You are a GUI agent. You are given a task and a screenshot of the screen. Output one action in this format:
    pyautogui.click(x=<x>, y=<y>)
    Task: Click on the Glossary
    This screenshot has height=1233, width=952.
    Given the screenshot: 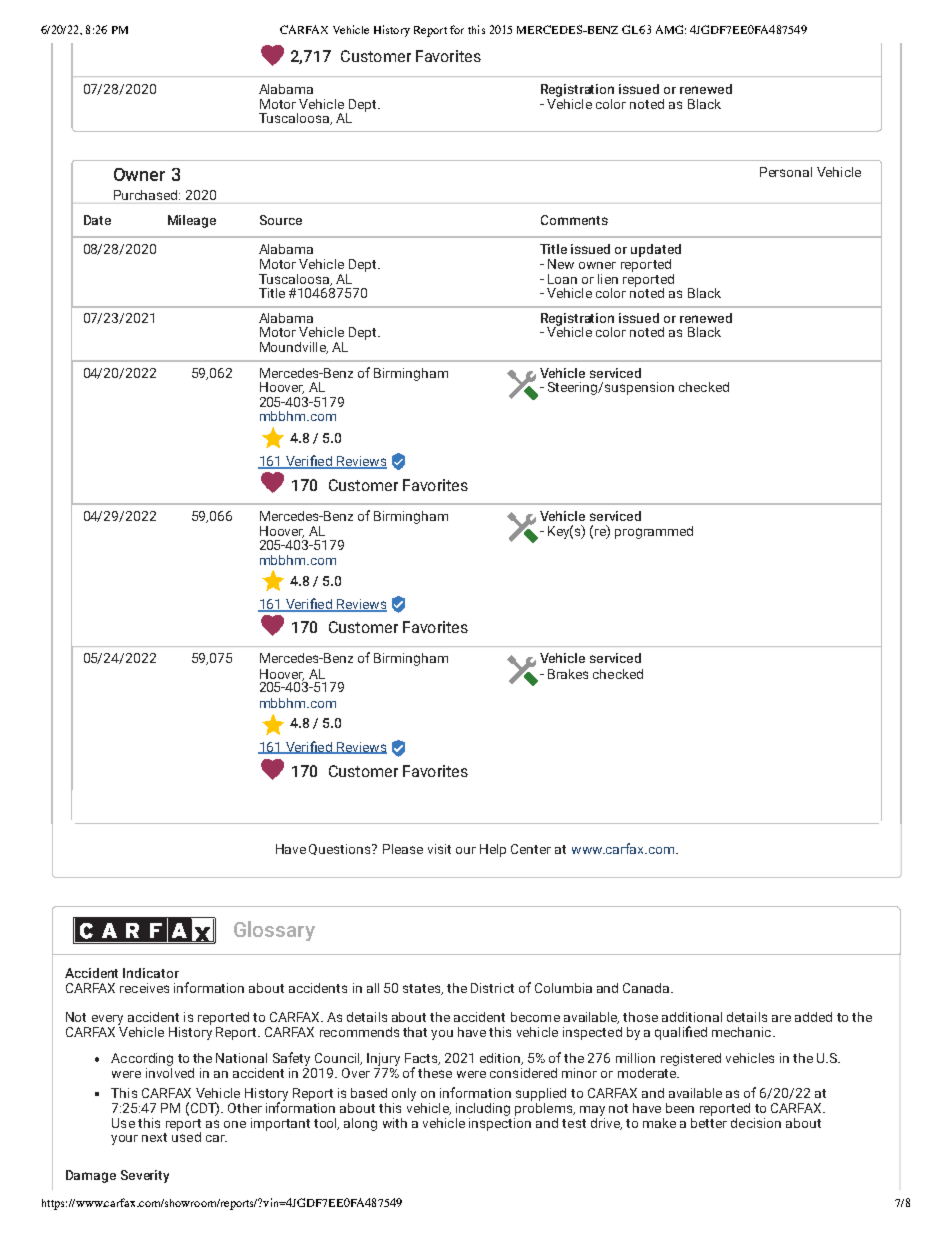 What is the action you would take?
    pyautogui.click(x=274, y=931)
